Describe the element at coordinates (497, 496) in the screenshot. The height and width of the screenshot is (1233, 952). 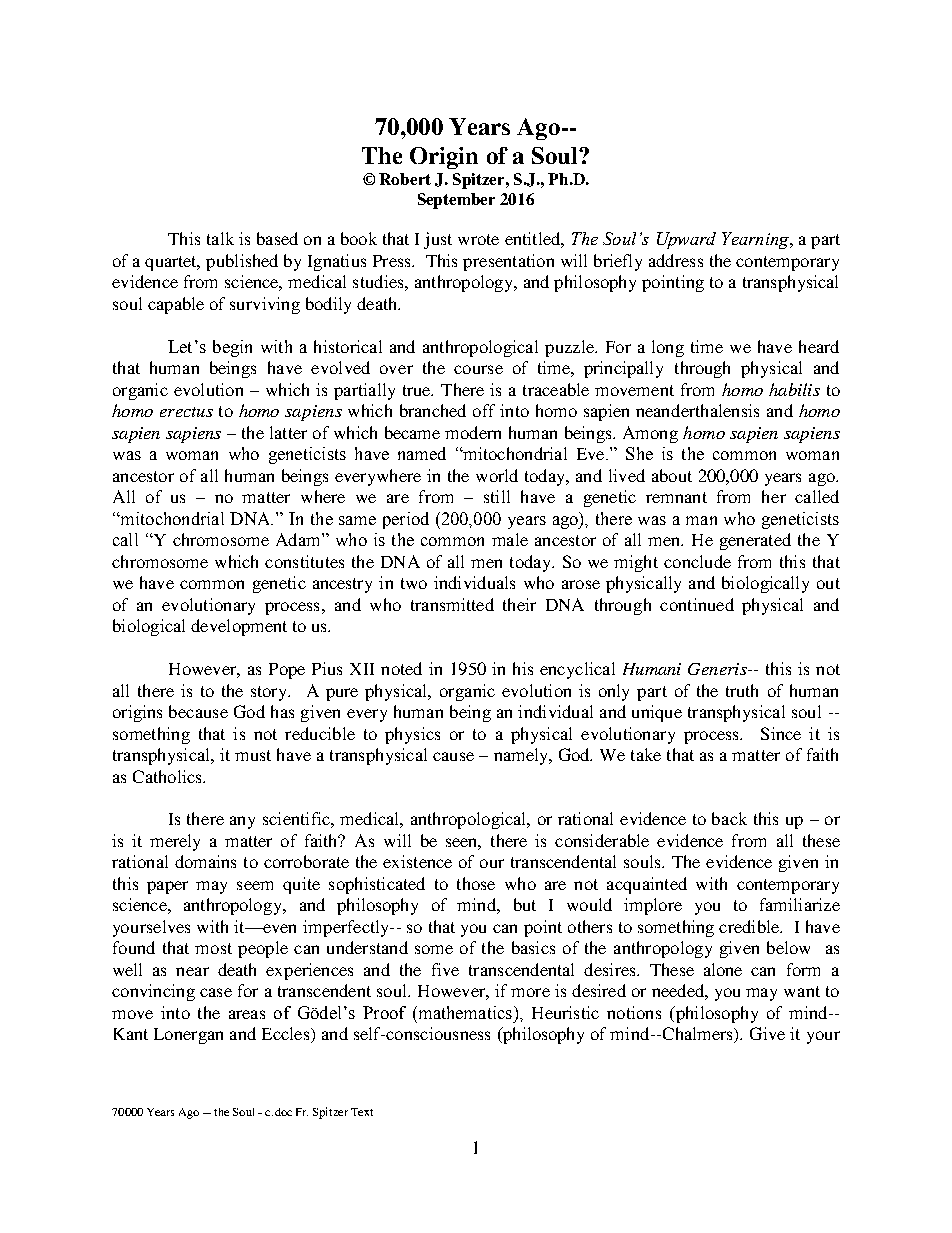
I see `still` at that location.
